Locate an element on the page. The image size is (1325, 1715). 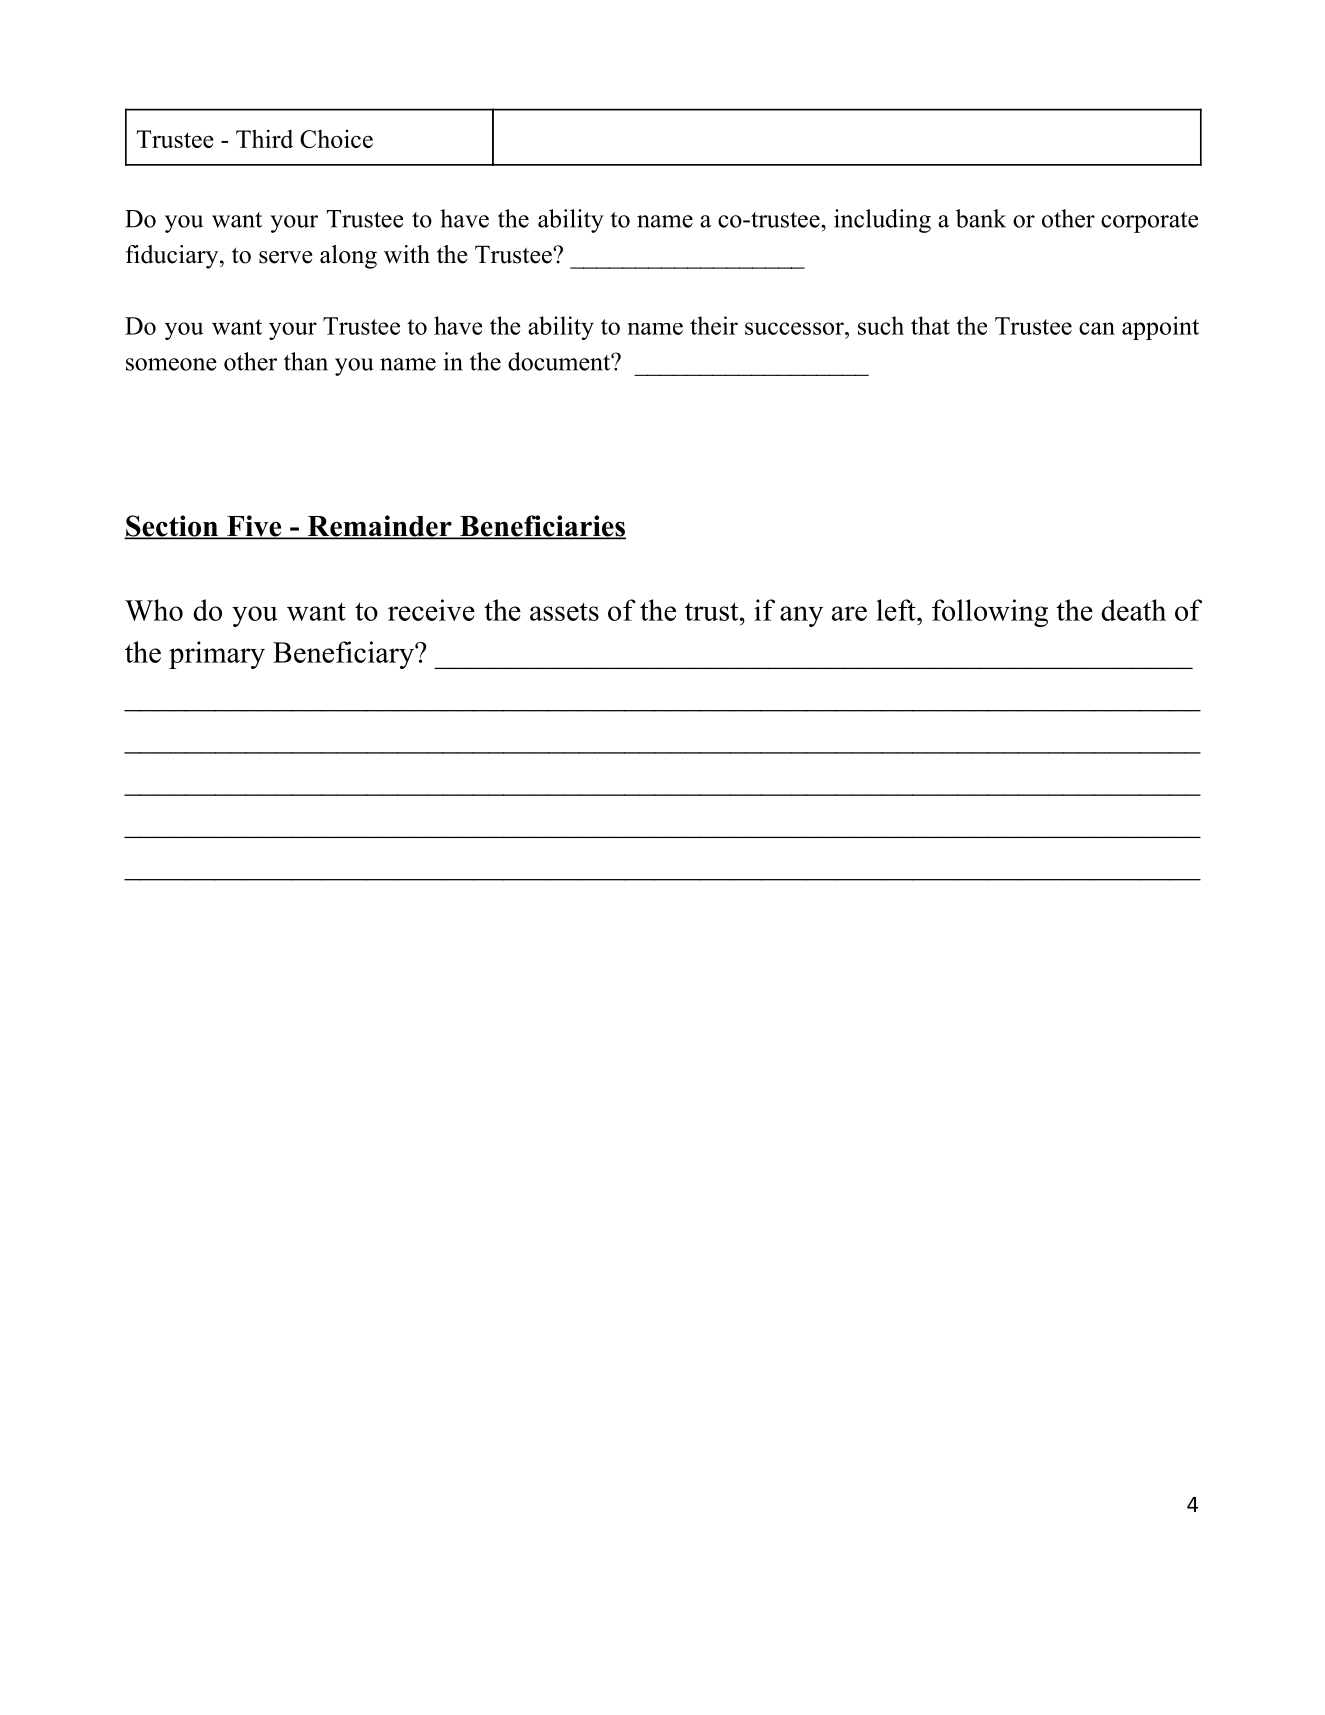
serve is located at coordinates (286, 257).
